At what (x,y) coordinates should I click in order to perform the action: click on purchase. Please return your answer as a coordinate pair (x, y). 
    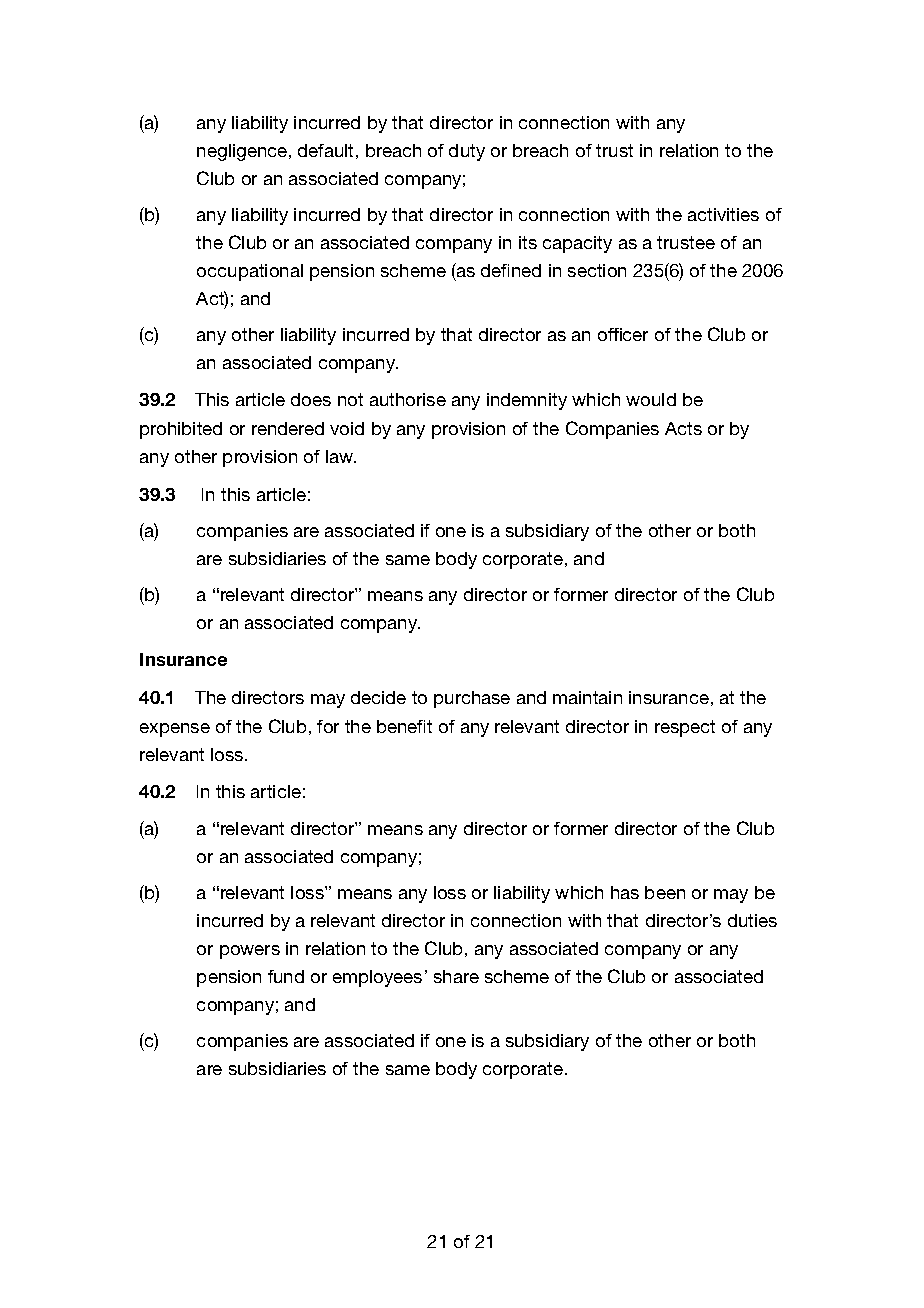
    Looking at the image, I should click on (472, 699).
